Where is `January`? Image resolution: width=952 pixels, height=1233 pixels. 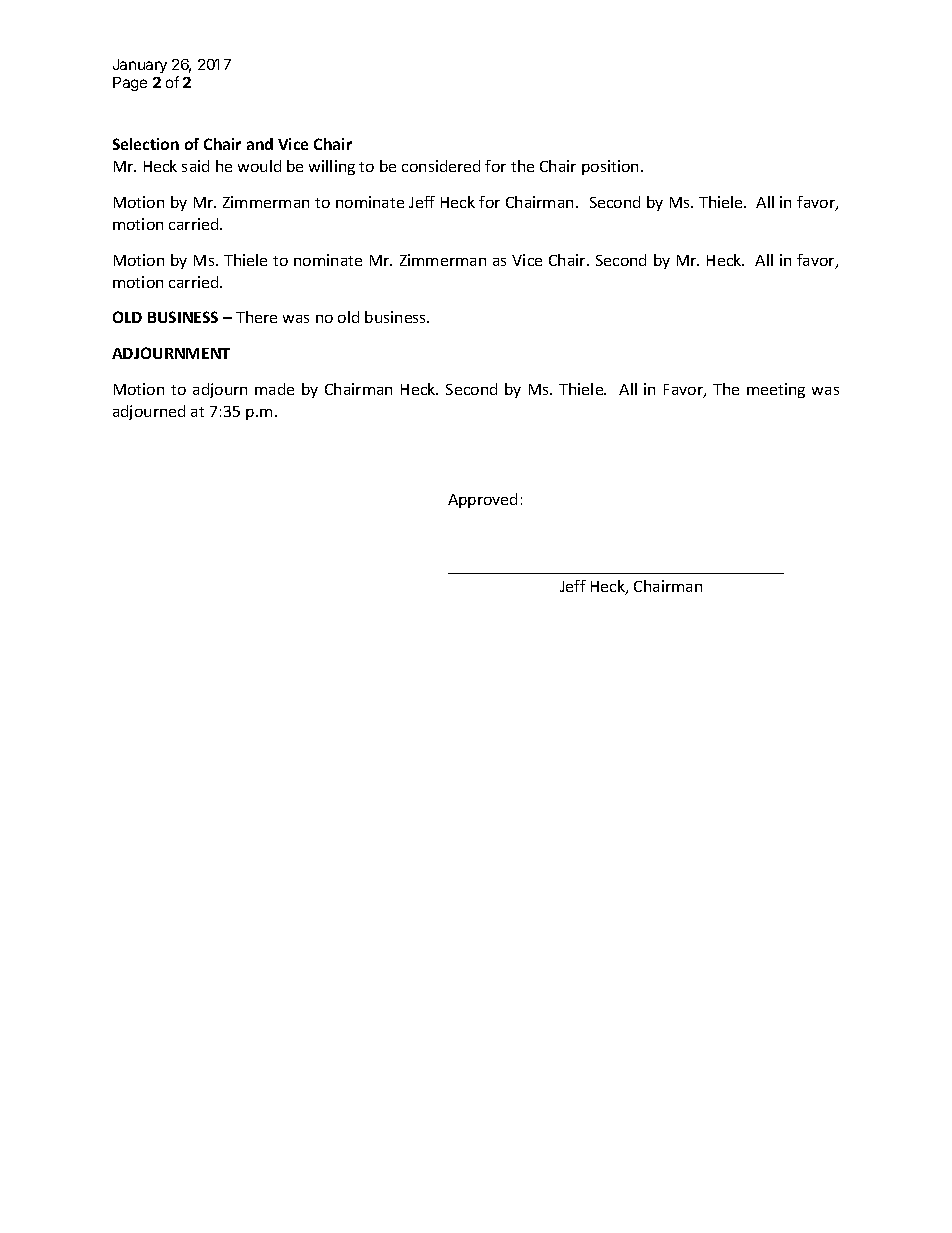 January is located at coordinates (140, 66).
